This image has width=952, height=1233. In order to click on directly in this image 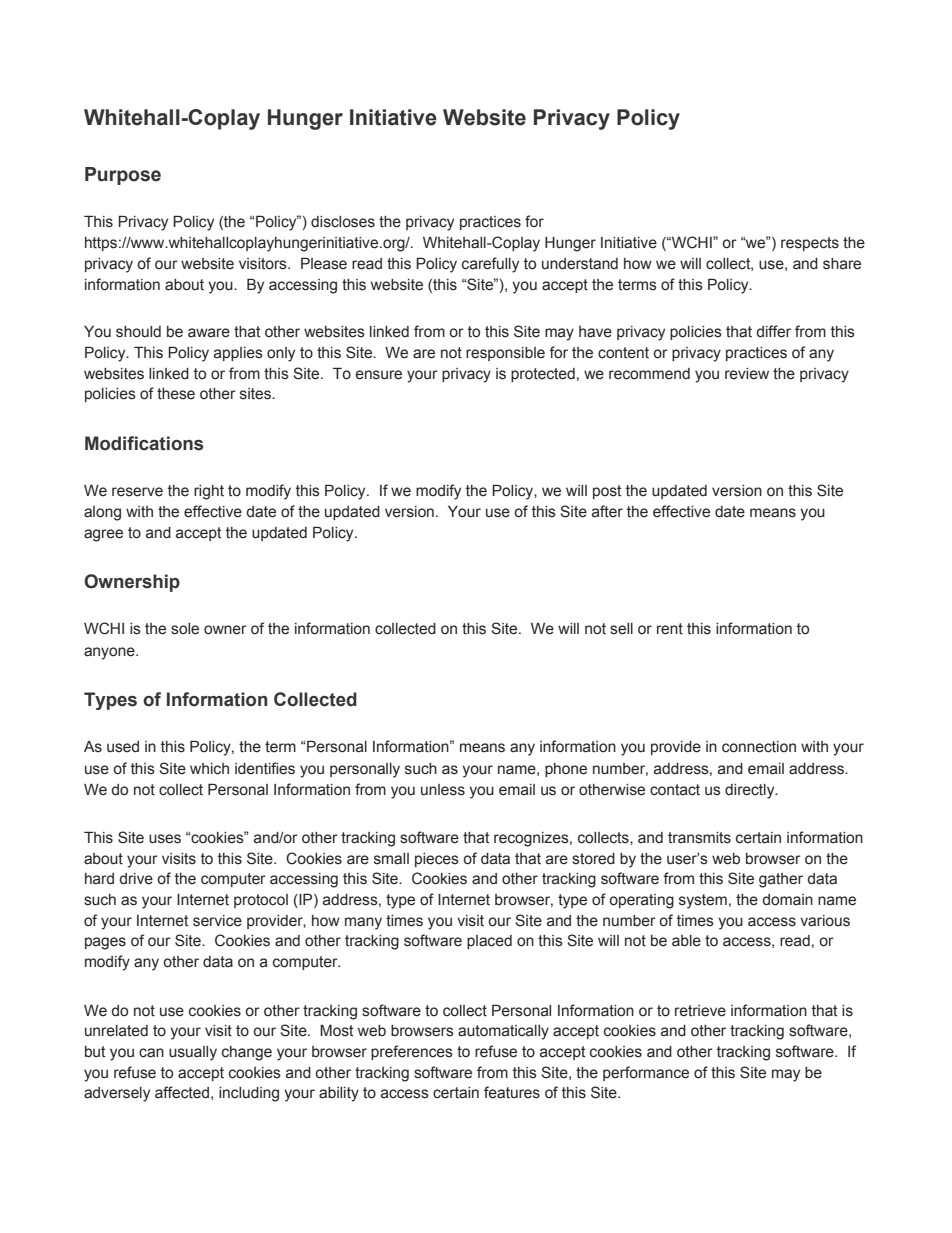, I will do `click(751, 791)`.
